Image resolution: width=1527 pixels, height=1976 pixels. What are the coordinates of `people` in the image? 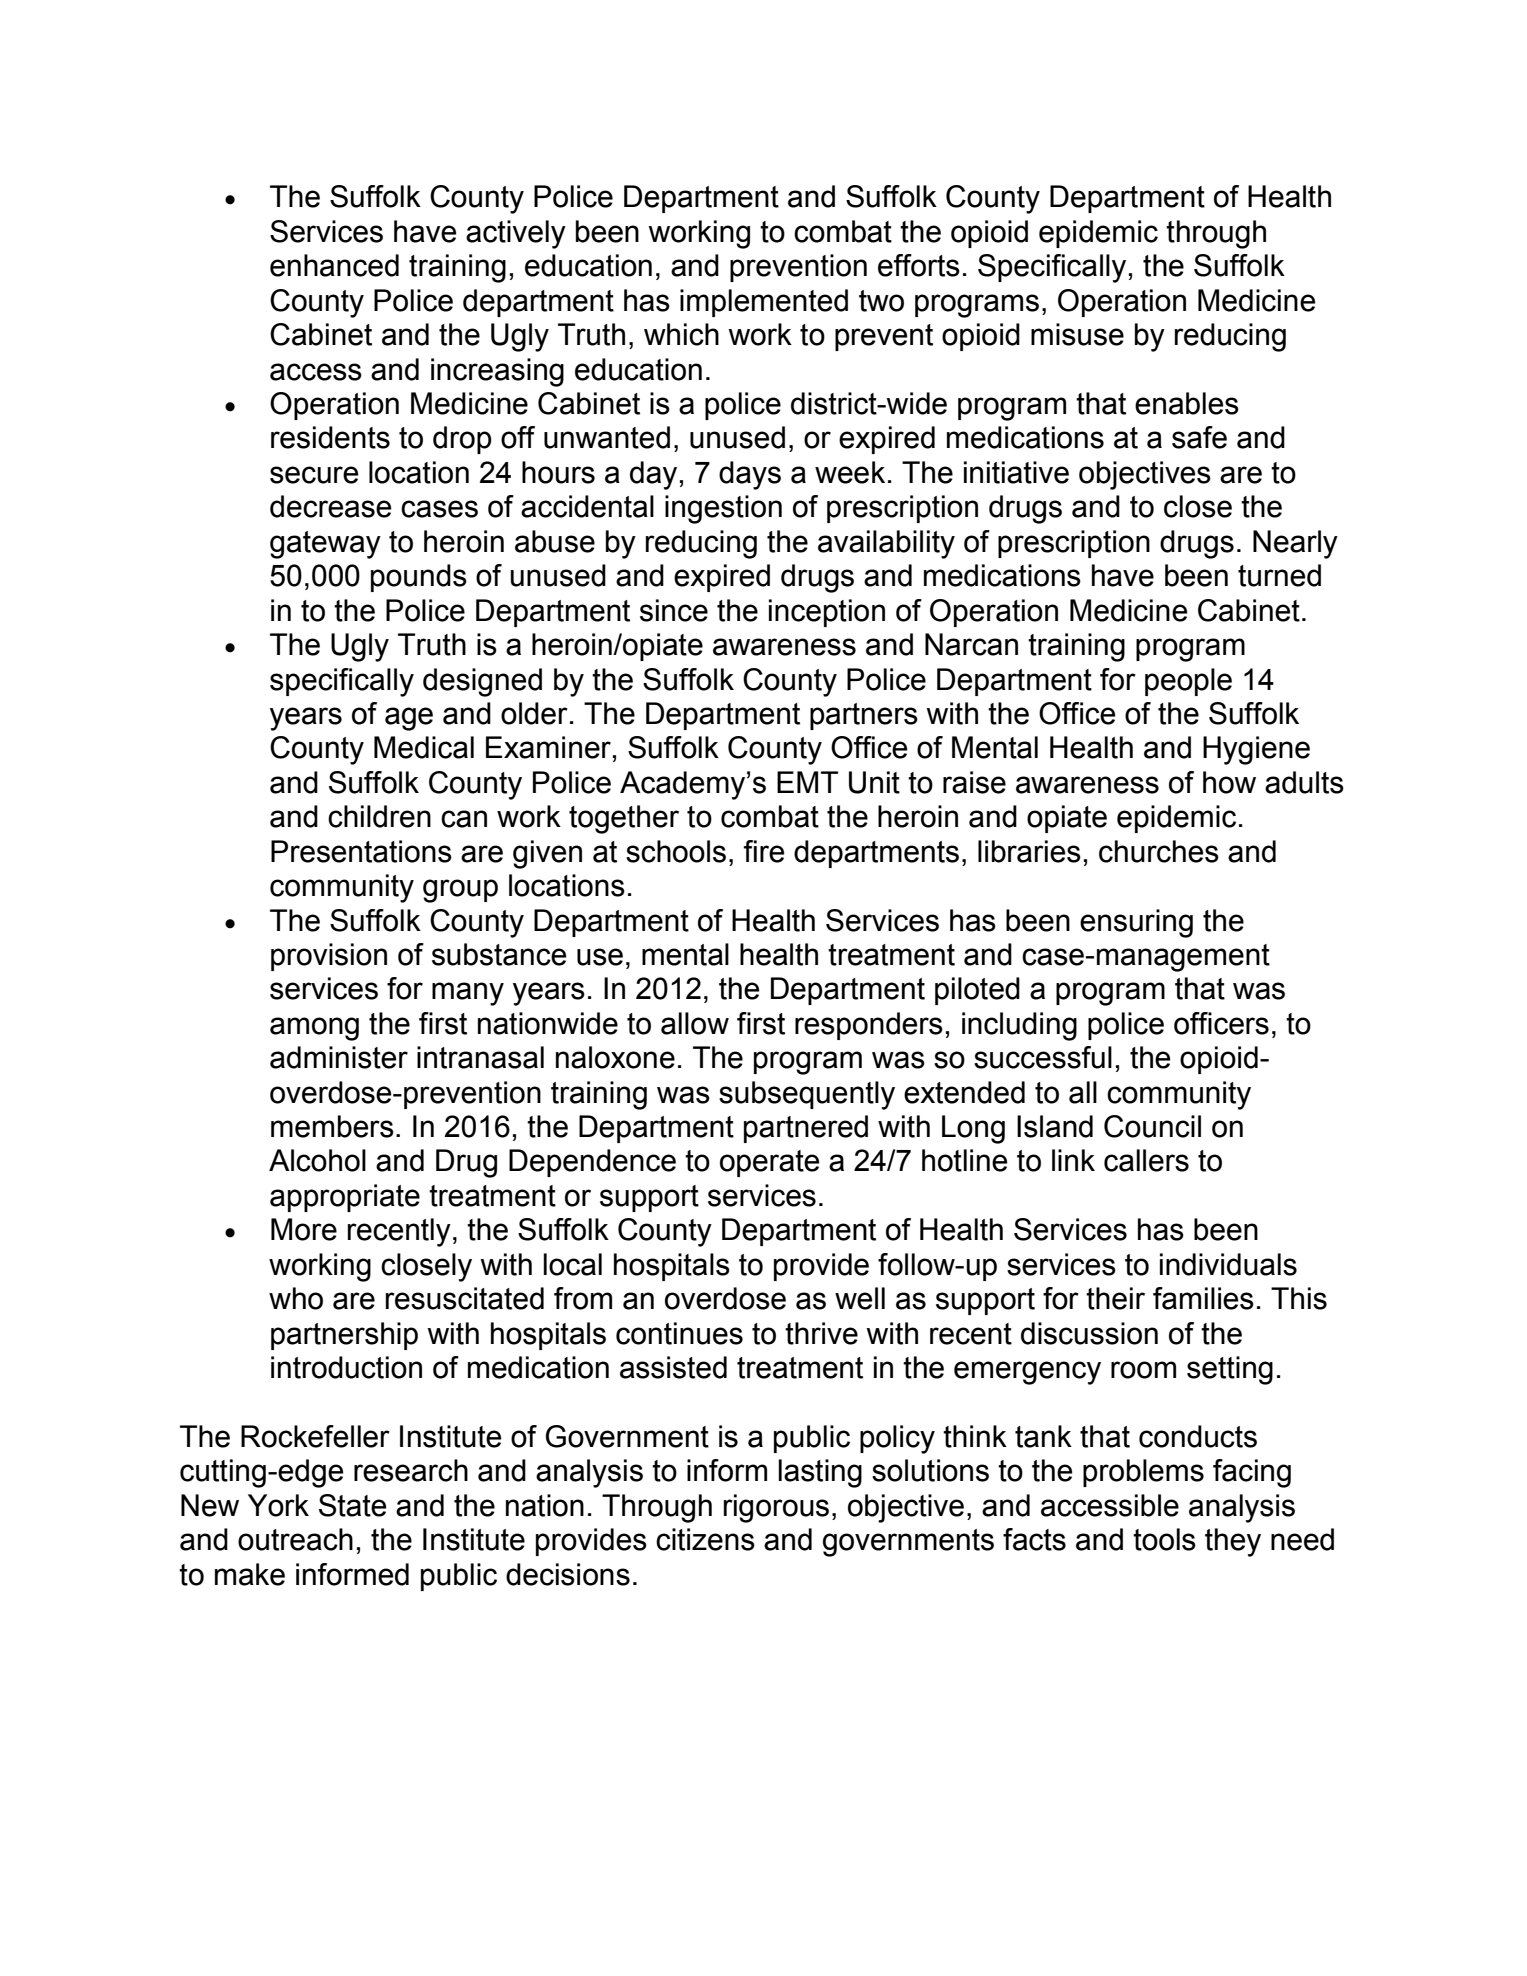 It's located at (1188, 682).
